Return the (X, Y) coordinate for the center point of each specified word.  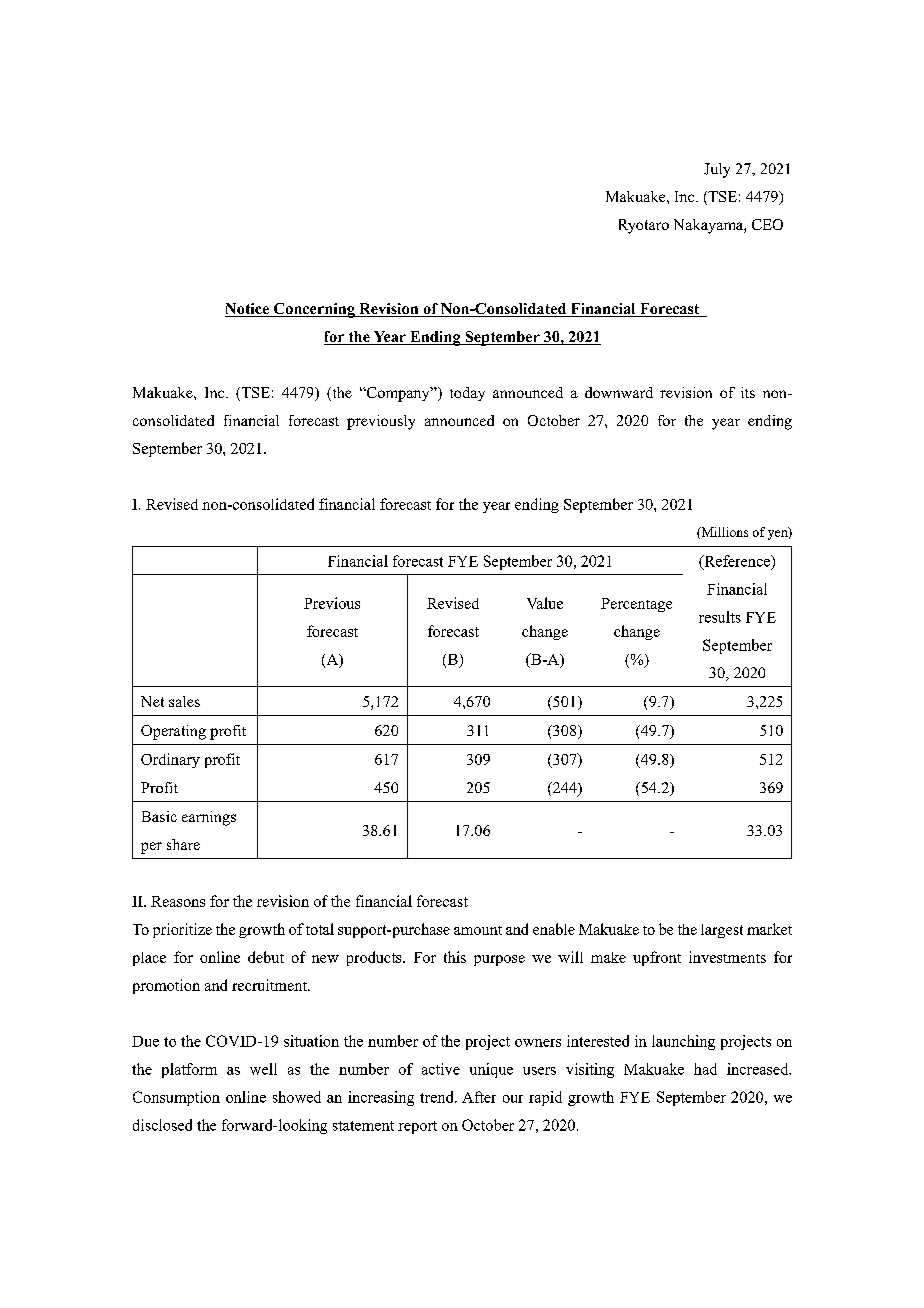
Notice (248, 310)
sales (184, 701)
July (717, 170)
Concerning (314, 310)
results (720, 617)
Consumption (176, 1098)
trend (438, 1097)
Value (545, 603)
